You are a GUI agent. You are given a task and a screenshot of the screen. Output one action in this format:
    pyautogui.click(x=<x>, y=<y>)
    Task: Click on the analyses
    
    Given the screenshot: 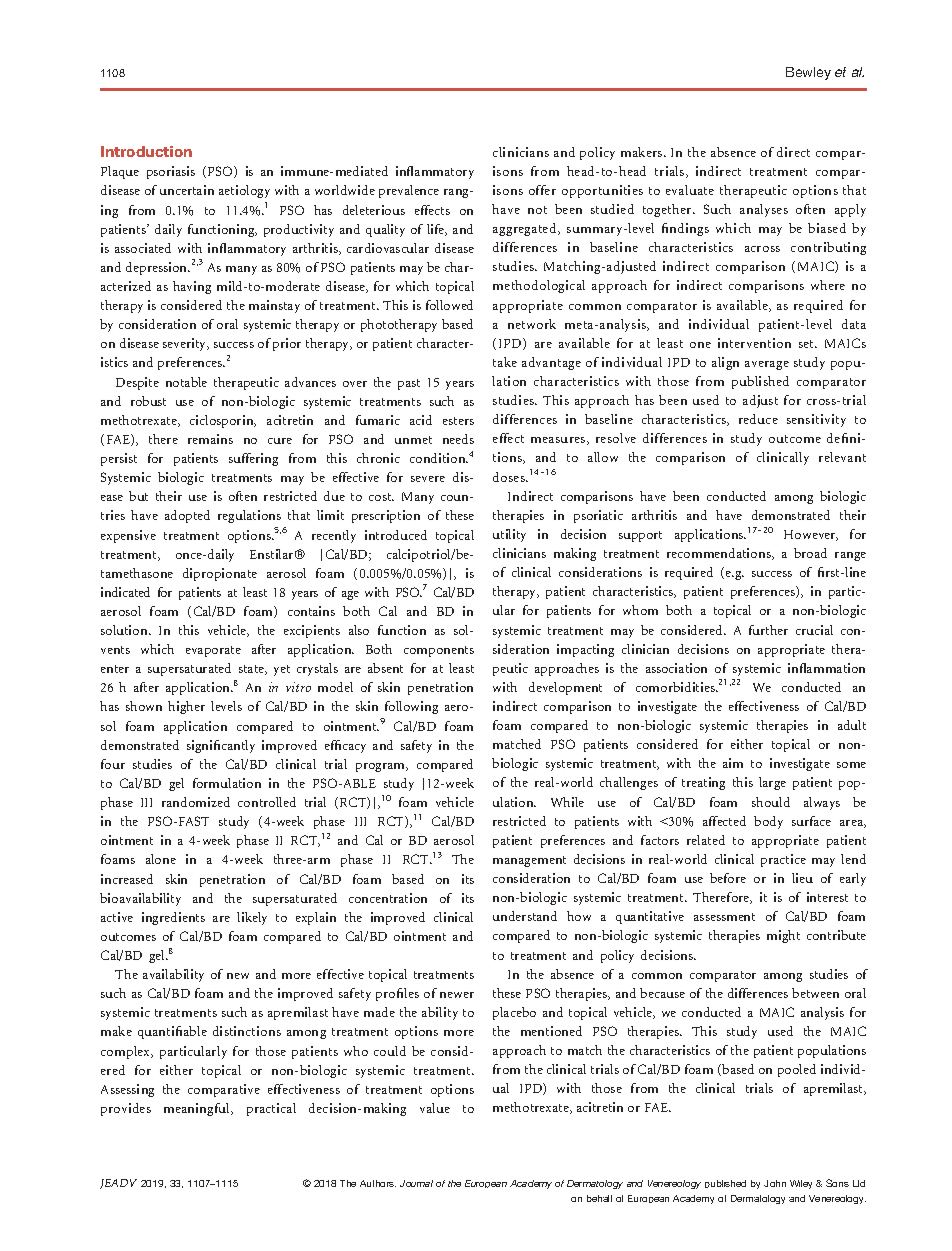 What is the action you would take?
    pyautogui.click(x=764, y=210)
